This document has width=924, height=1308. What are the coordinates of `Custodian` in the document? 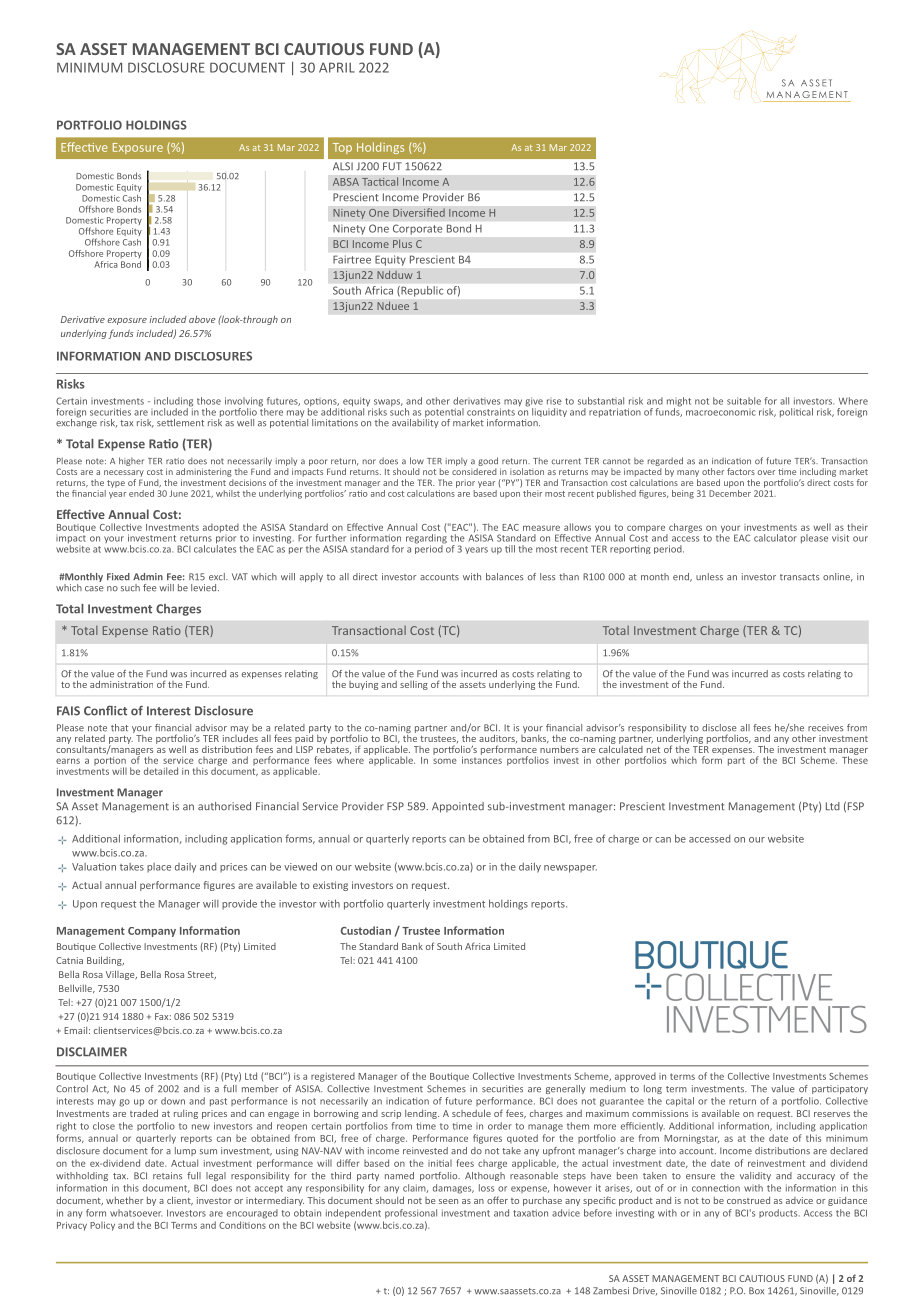 It's located at (366, 930).
